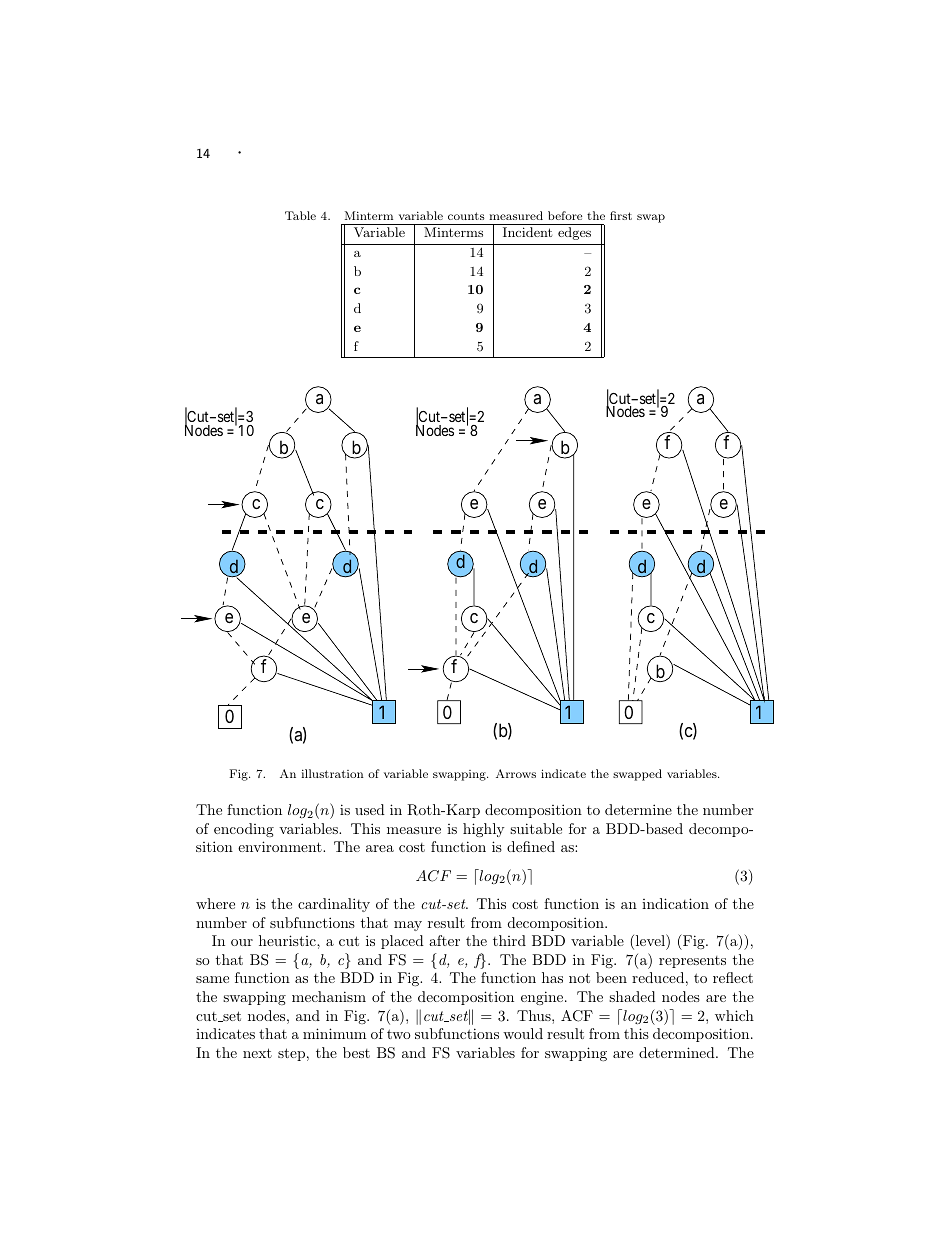 This image has height=1233, width=952. What do you see at coordinates (565, 215) in the image?
I see `before` at bounding box center [565, 215].
